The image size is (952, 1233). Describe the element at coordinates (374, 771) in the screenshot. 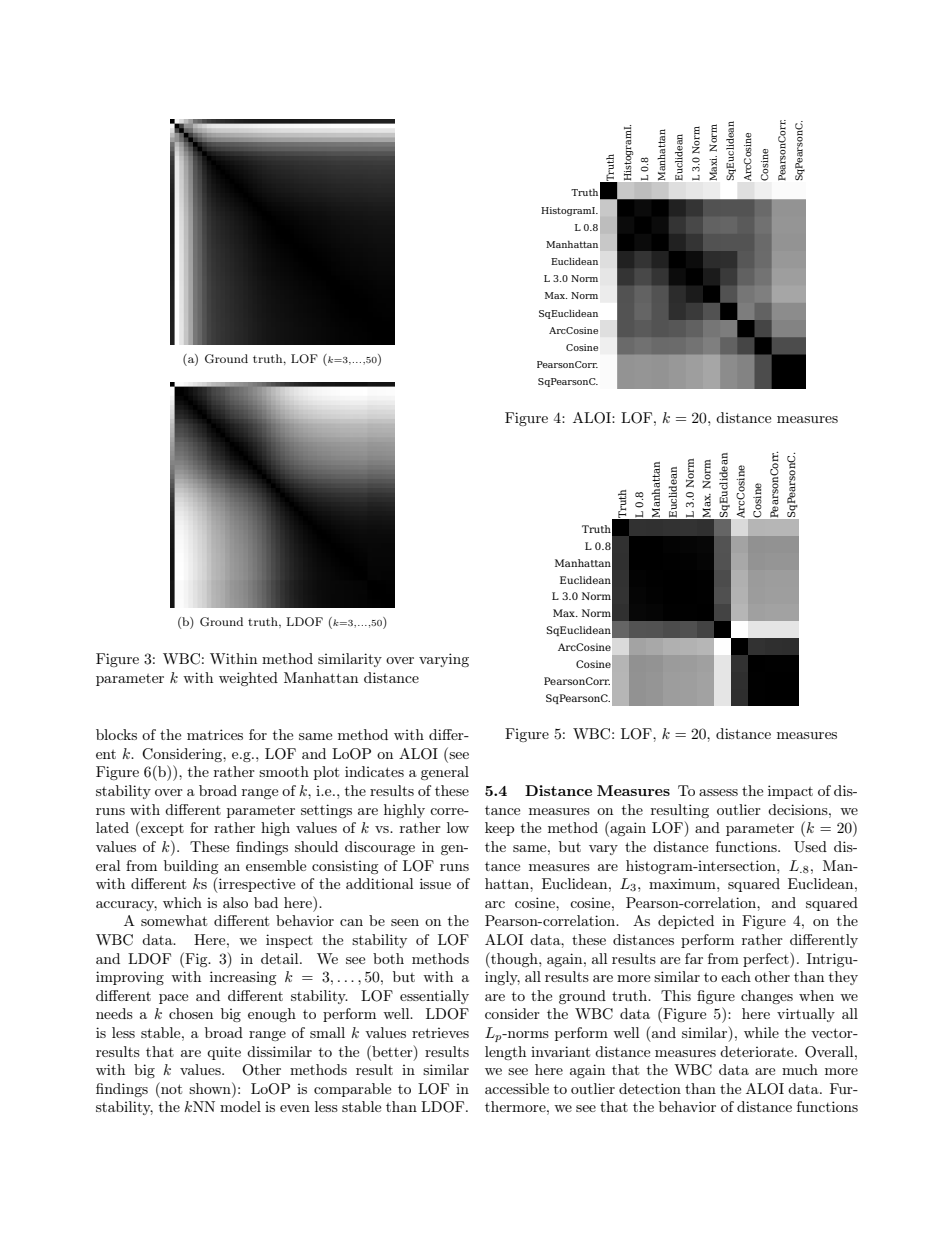

I see `indicates` at that location.
